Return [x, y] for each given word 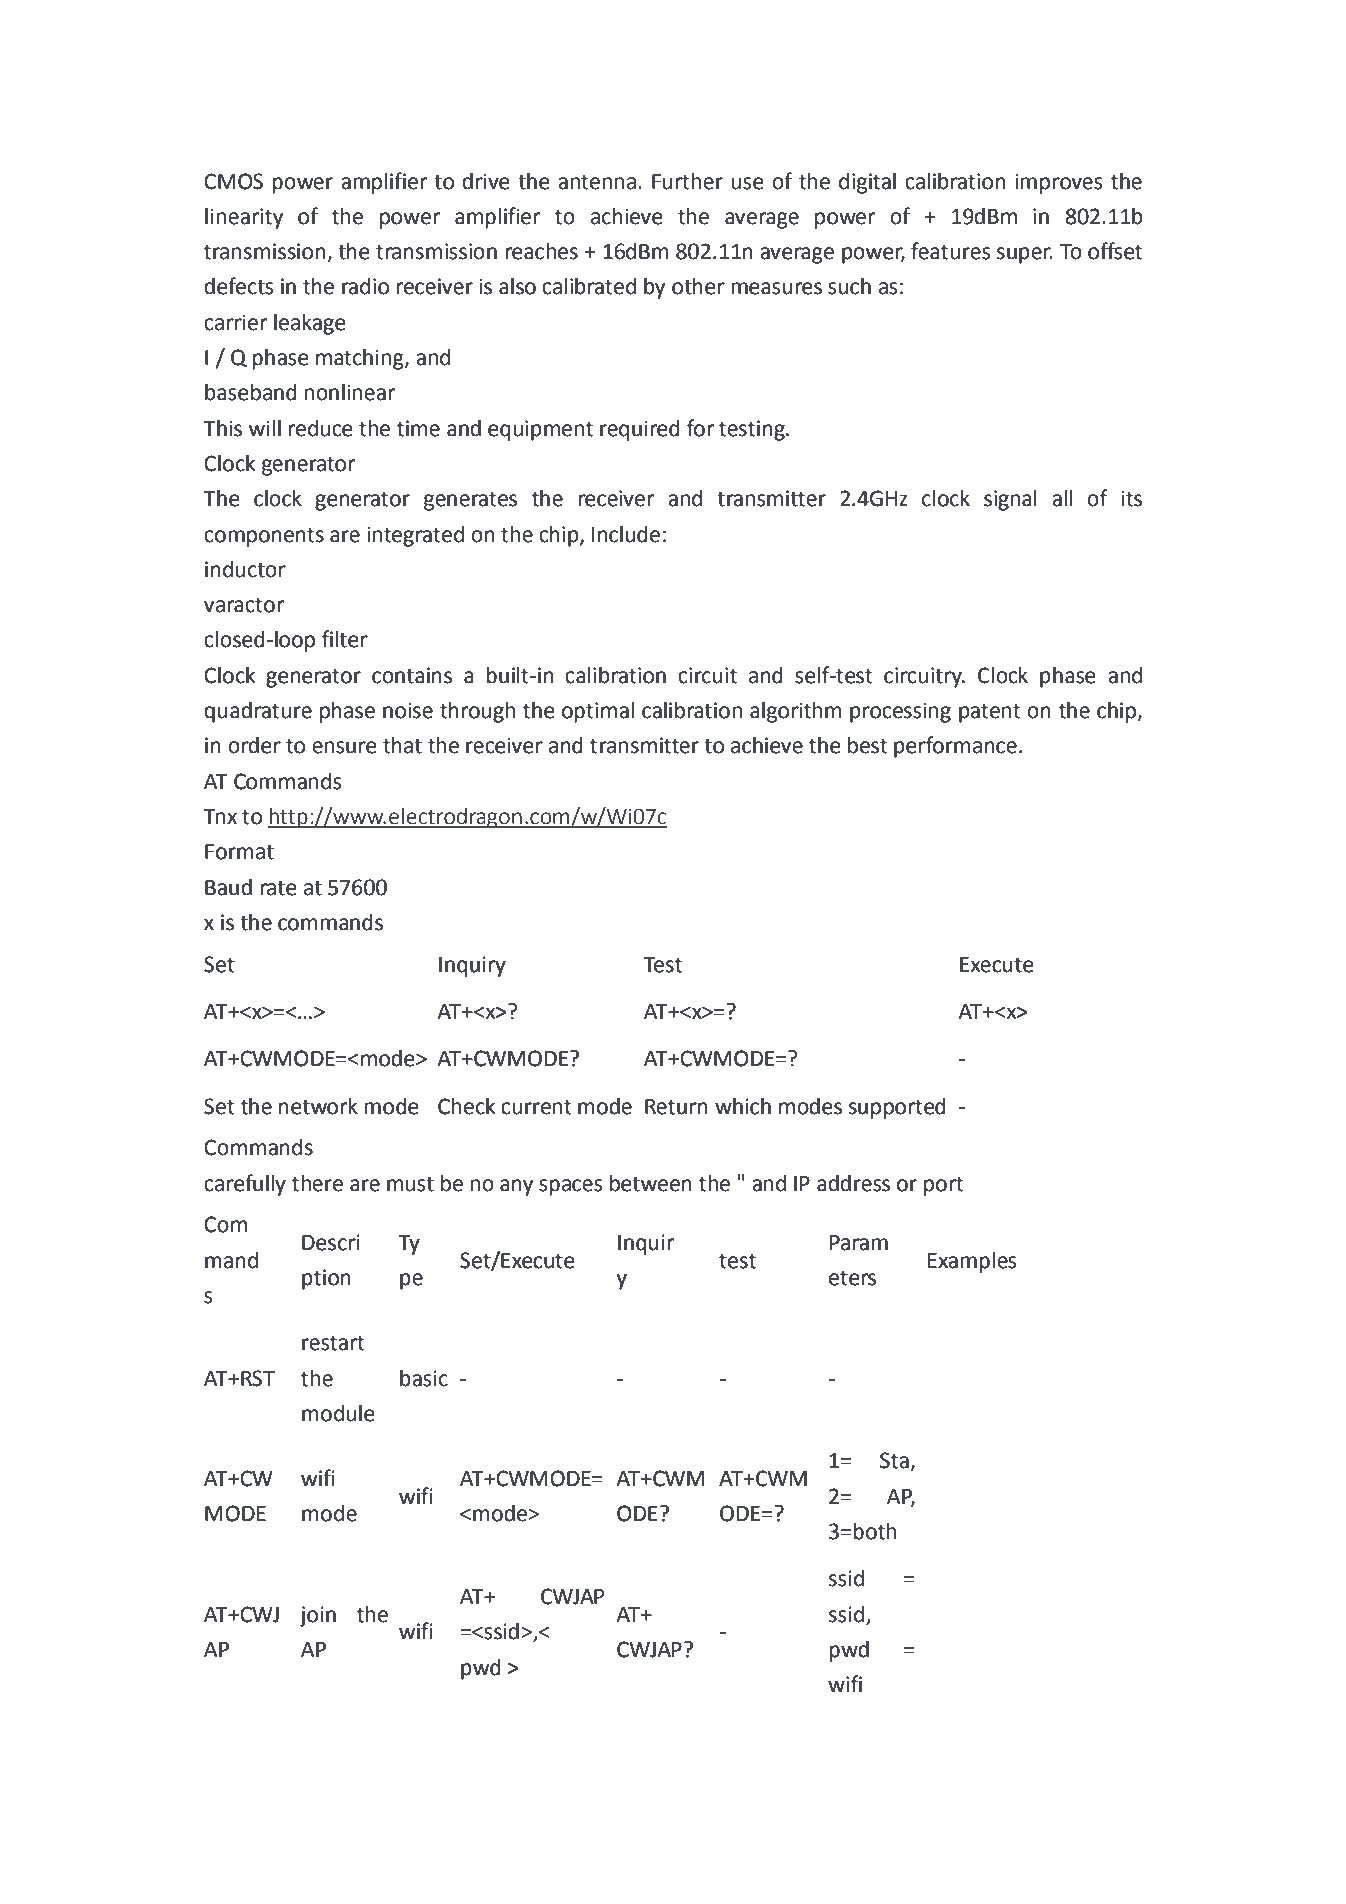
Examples [972, 1262]
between [651, 1183]
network [318, 1106]
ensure [344, 747]
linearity [244, 218]
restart [333, 1343]
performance [955, 747]
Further [687, 181]
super [1025, 255]
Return [676, 1107]
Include [626, 534]
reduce [320, 428]
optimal [598, 712]
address [853, 1183]
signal [1010, 500]
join [318, 1616]
